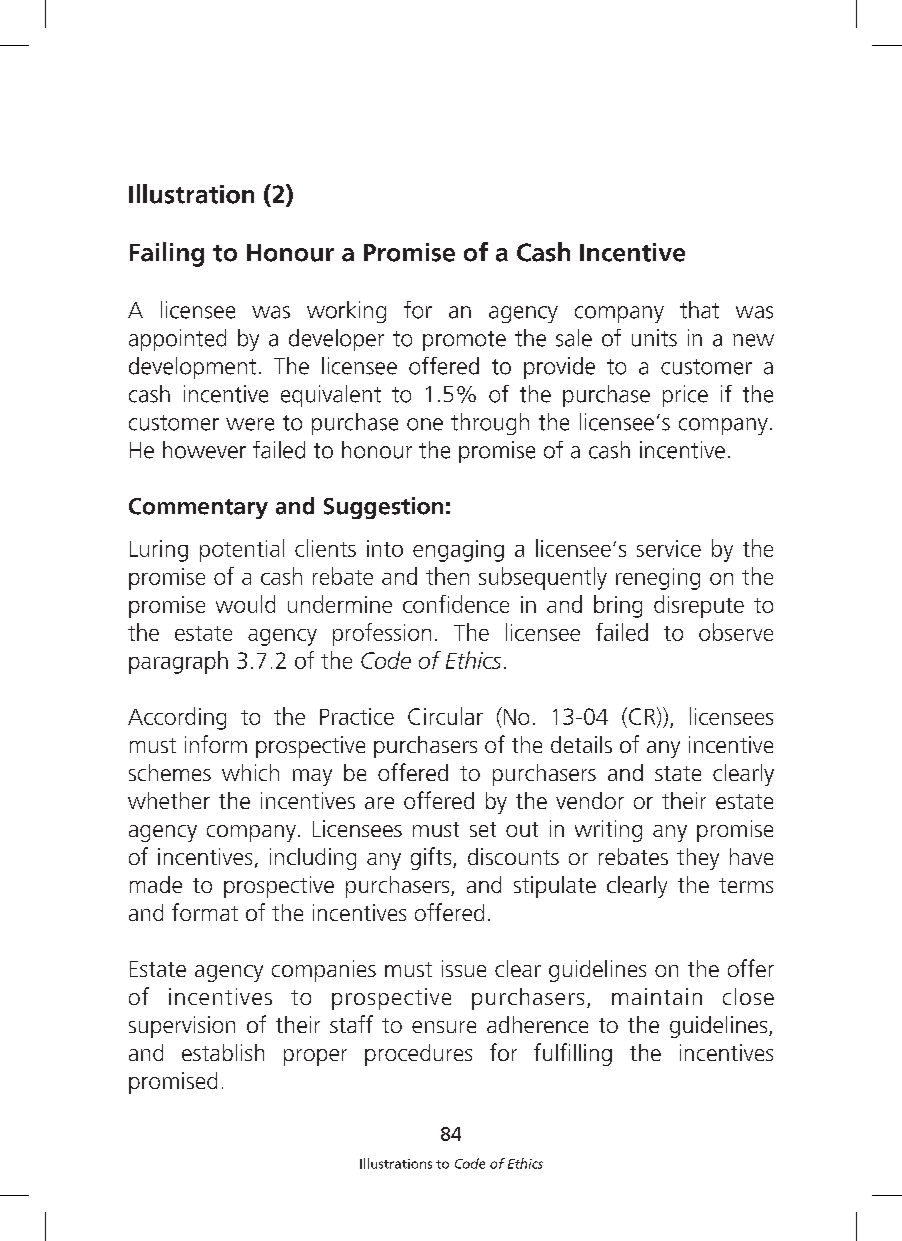 This page has width=902, height=1241. Describe the element at coordinates (736, 632) in the page. I see `observe` at that location.
